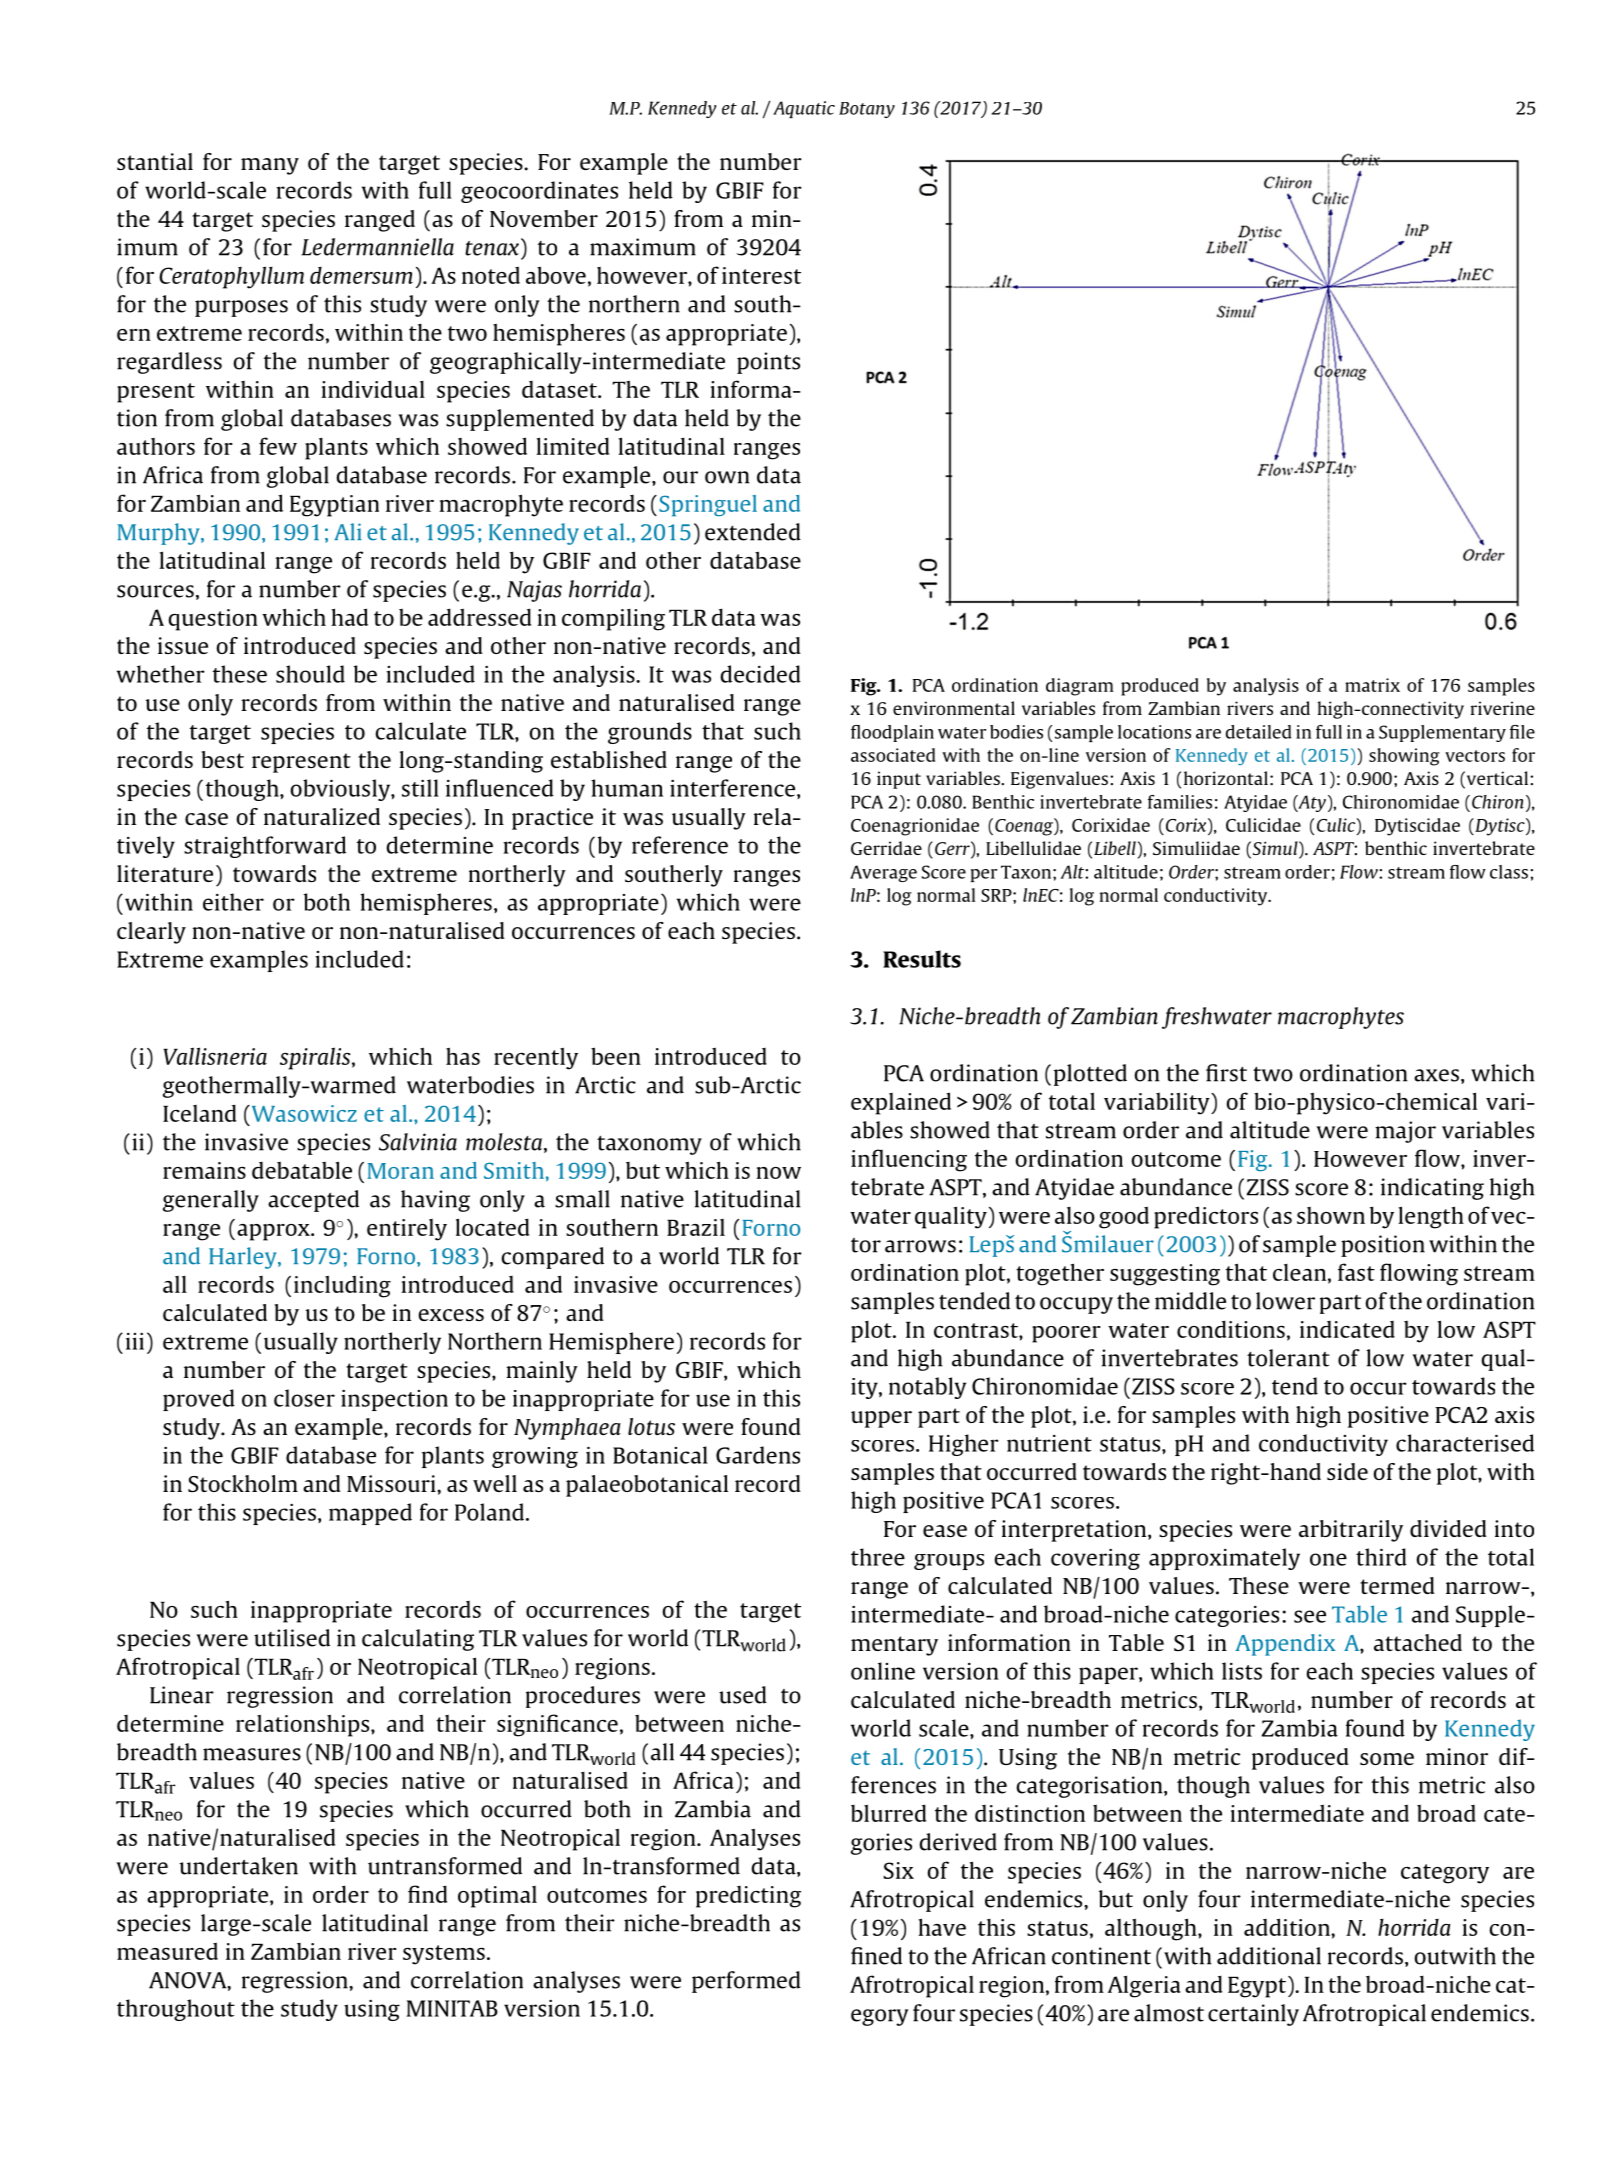 This document has height=2161, width=1621. Describe the element at coordinates (167, 1951) in the document. I see `measured` at that location.
